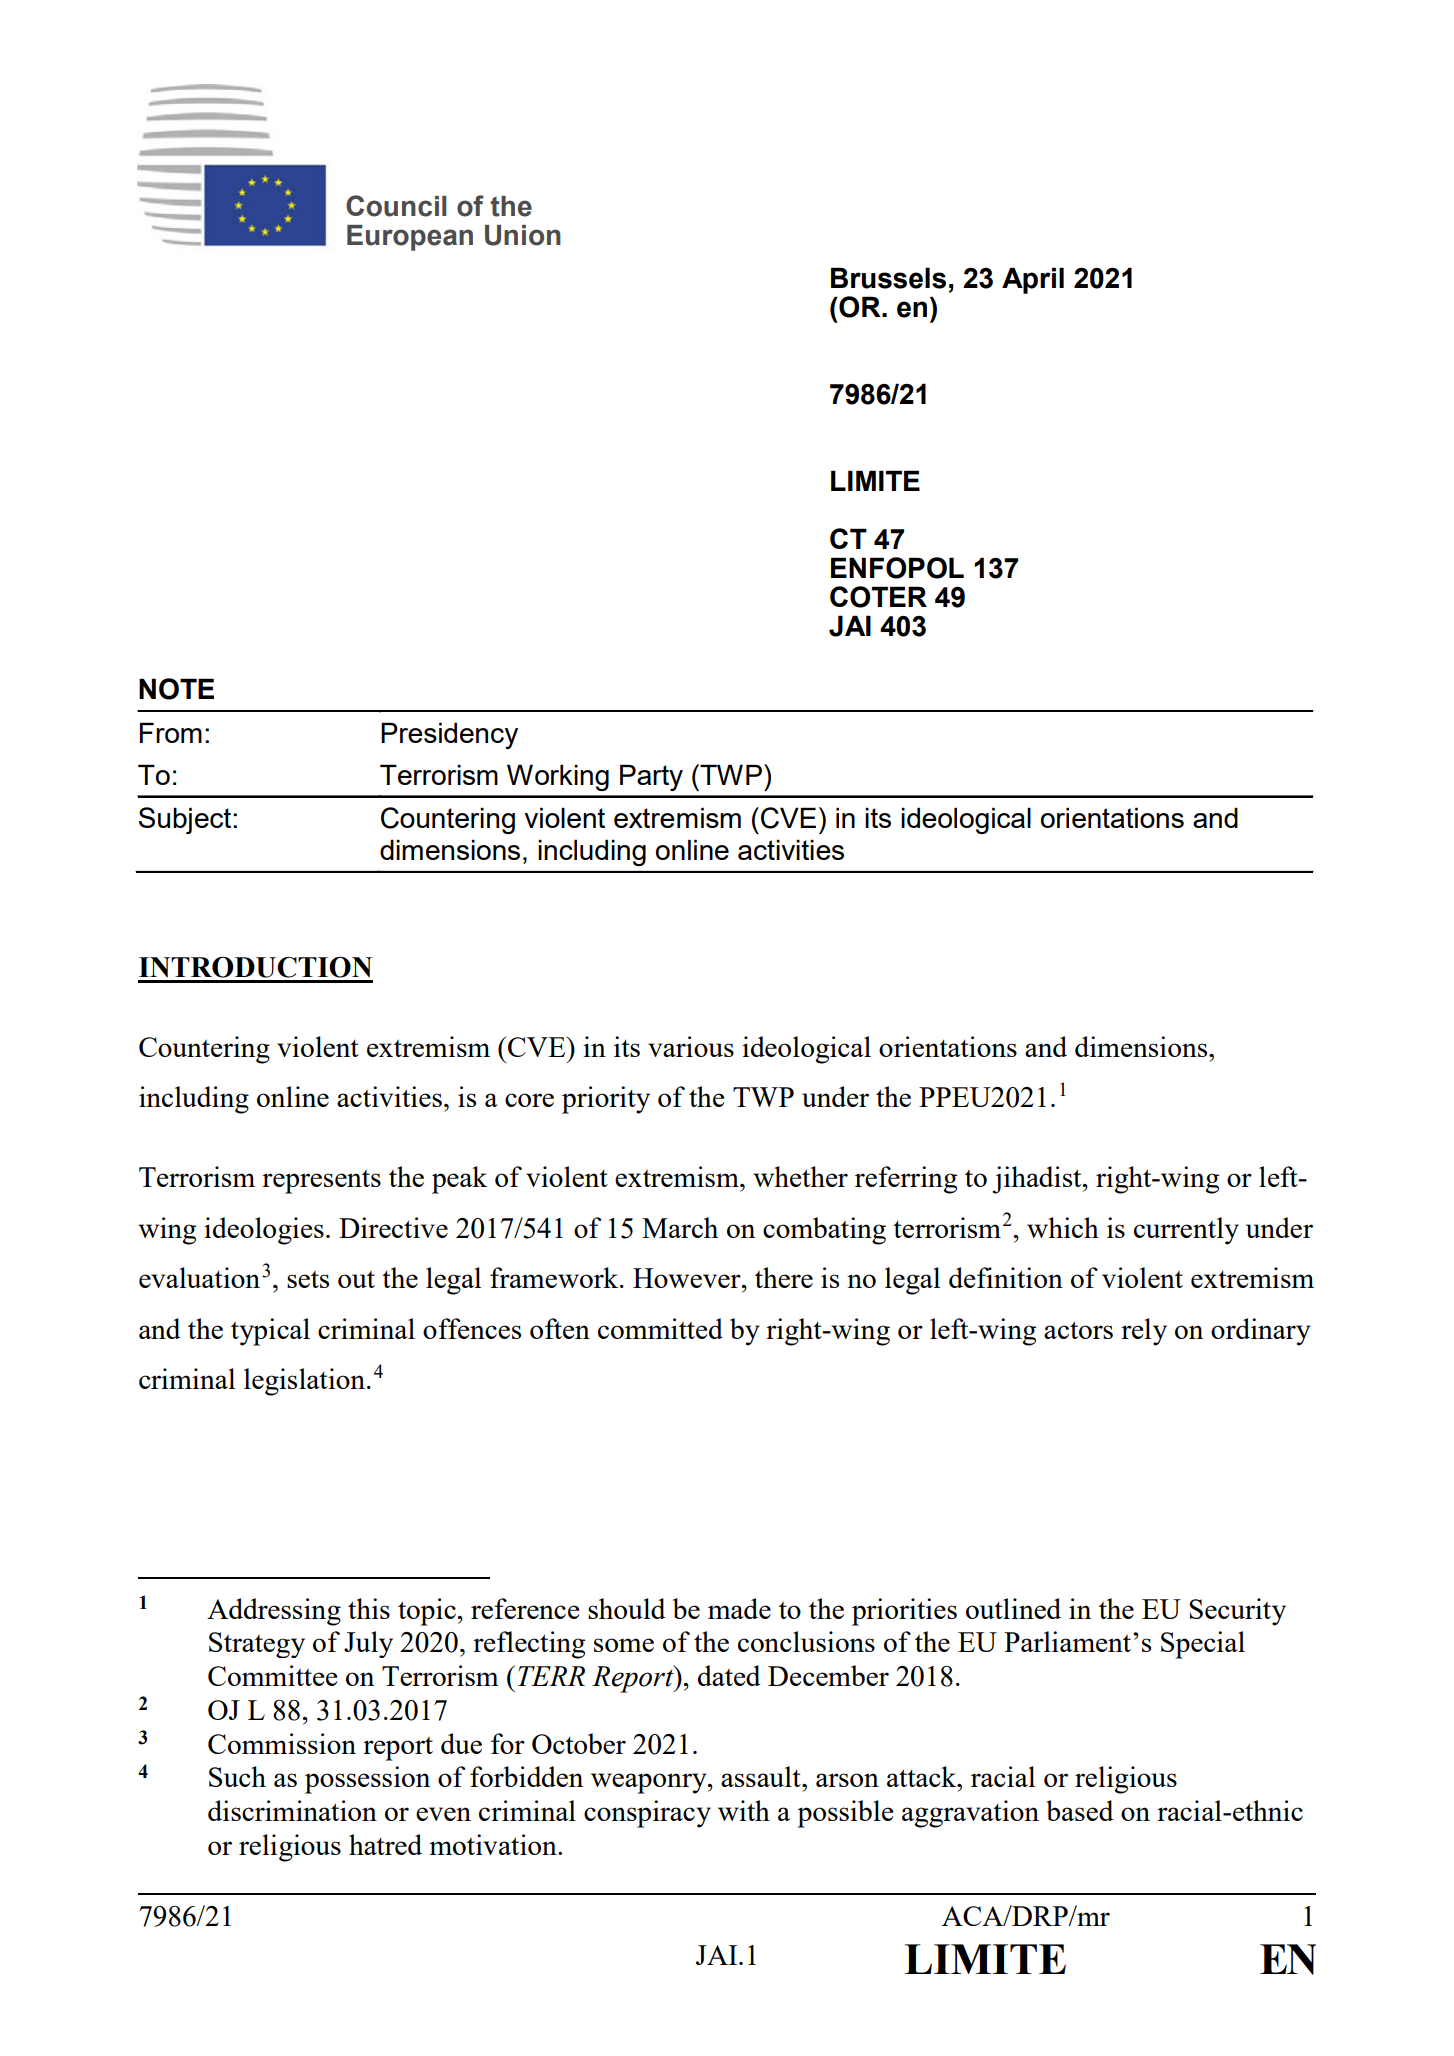 This screenshot has width=1454, height=2056. Describe the element at coordinates (1033, 280) in the screenshot. I see `April` at that location.
